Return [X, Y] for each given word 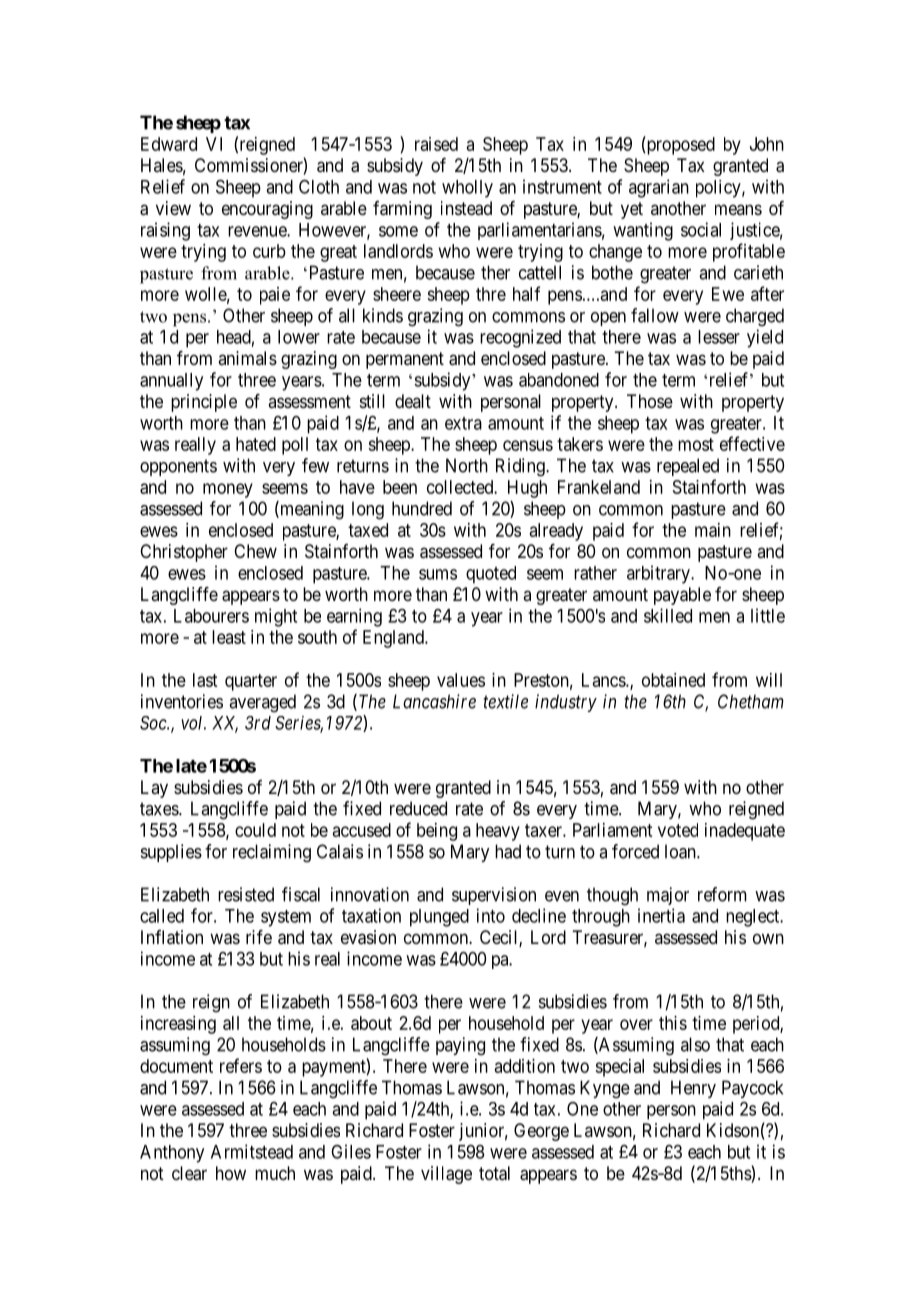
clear [189, 1173]
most [696, 444]
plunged [439, 918]
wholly [467, 189]
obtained [673, 680]
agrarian [659, 188]
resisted [246, 894]
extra [463, 423]
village [446, 1175]
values [461, 680]
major [668, 896]
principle [204, 403]
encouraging [267, 210]
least [229, 637]
